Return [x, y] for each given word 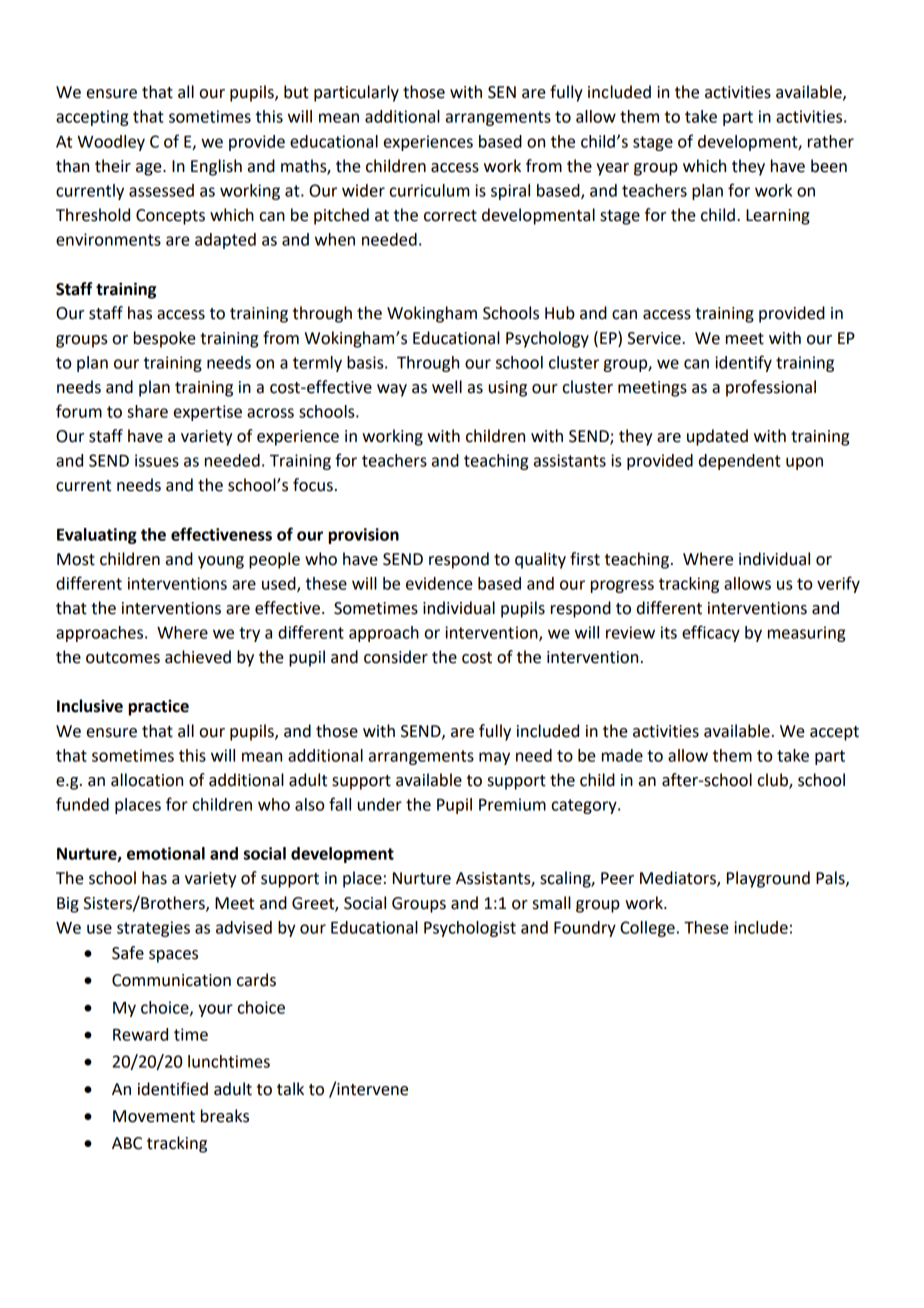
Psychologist [470, 929]
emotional [166, 853]
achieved [198, 657]
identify [743, 363]
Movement [154, 1116]
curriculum [430, 190]
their [113, 166]
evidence [439, 583]
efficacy [711, 633]
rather [831, 141]
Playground [768, 879]
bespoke [165, 339]
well [447, 387]
